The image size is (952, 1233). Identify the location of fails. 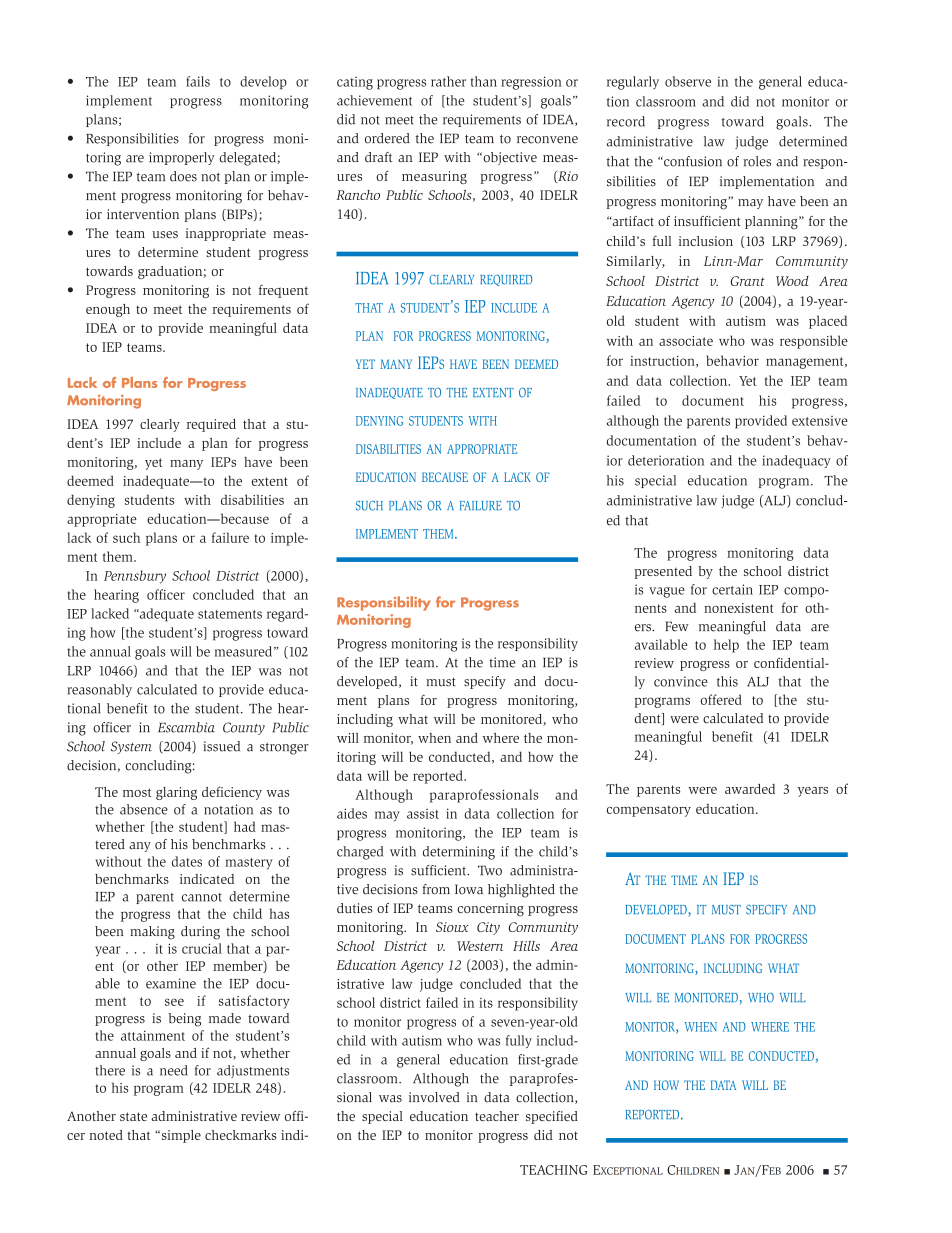
(198, 81).
